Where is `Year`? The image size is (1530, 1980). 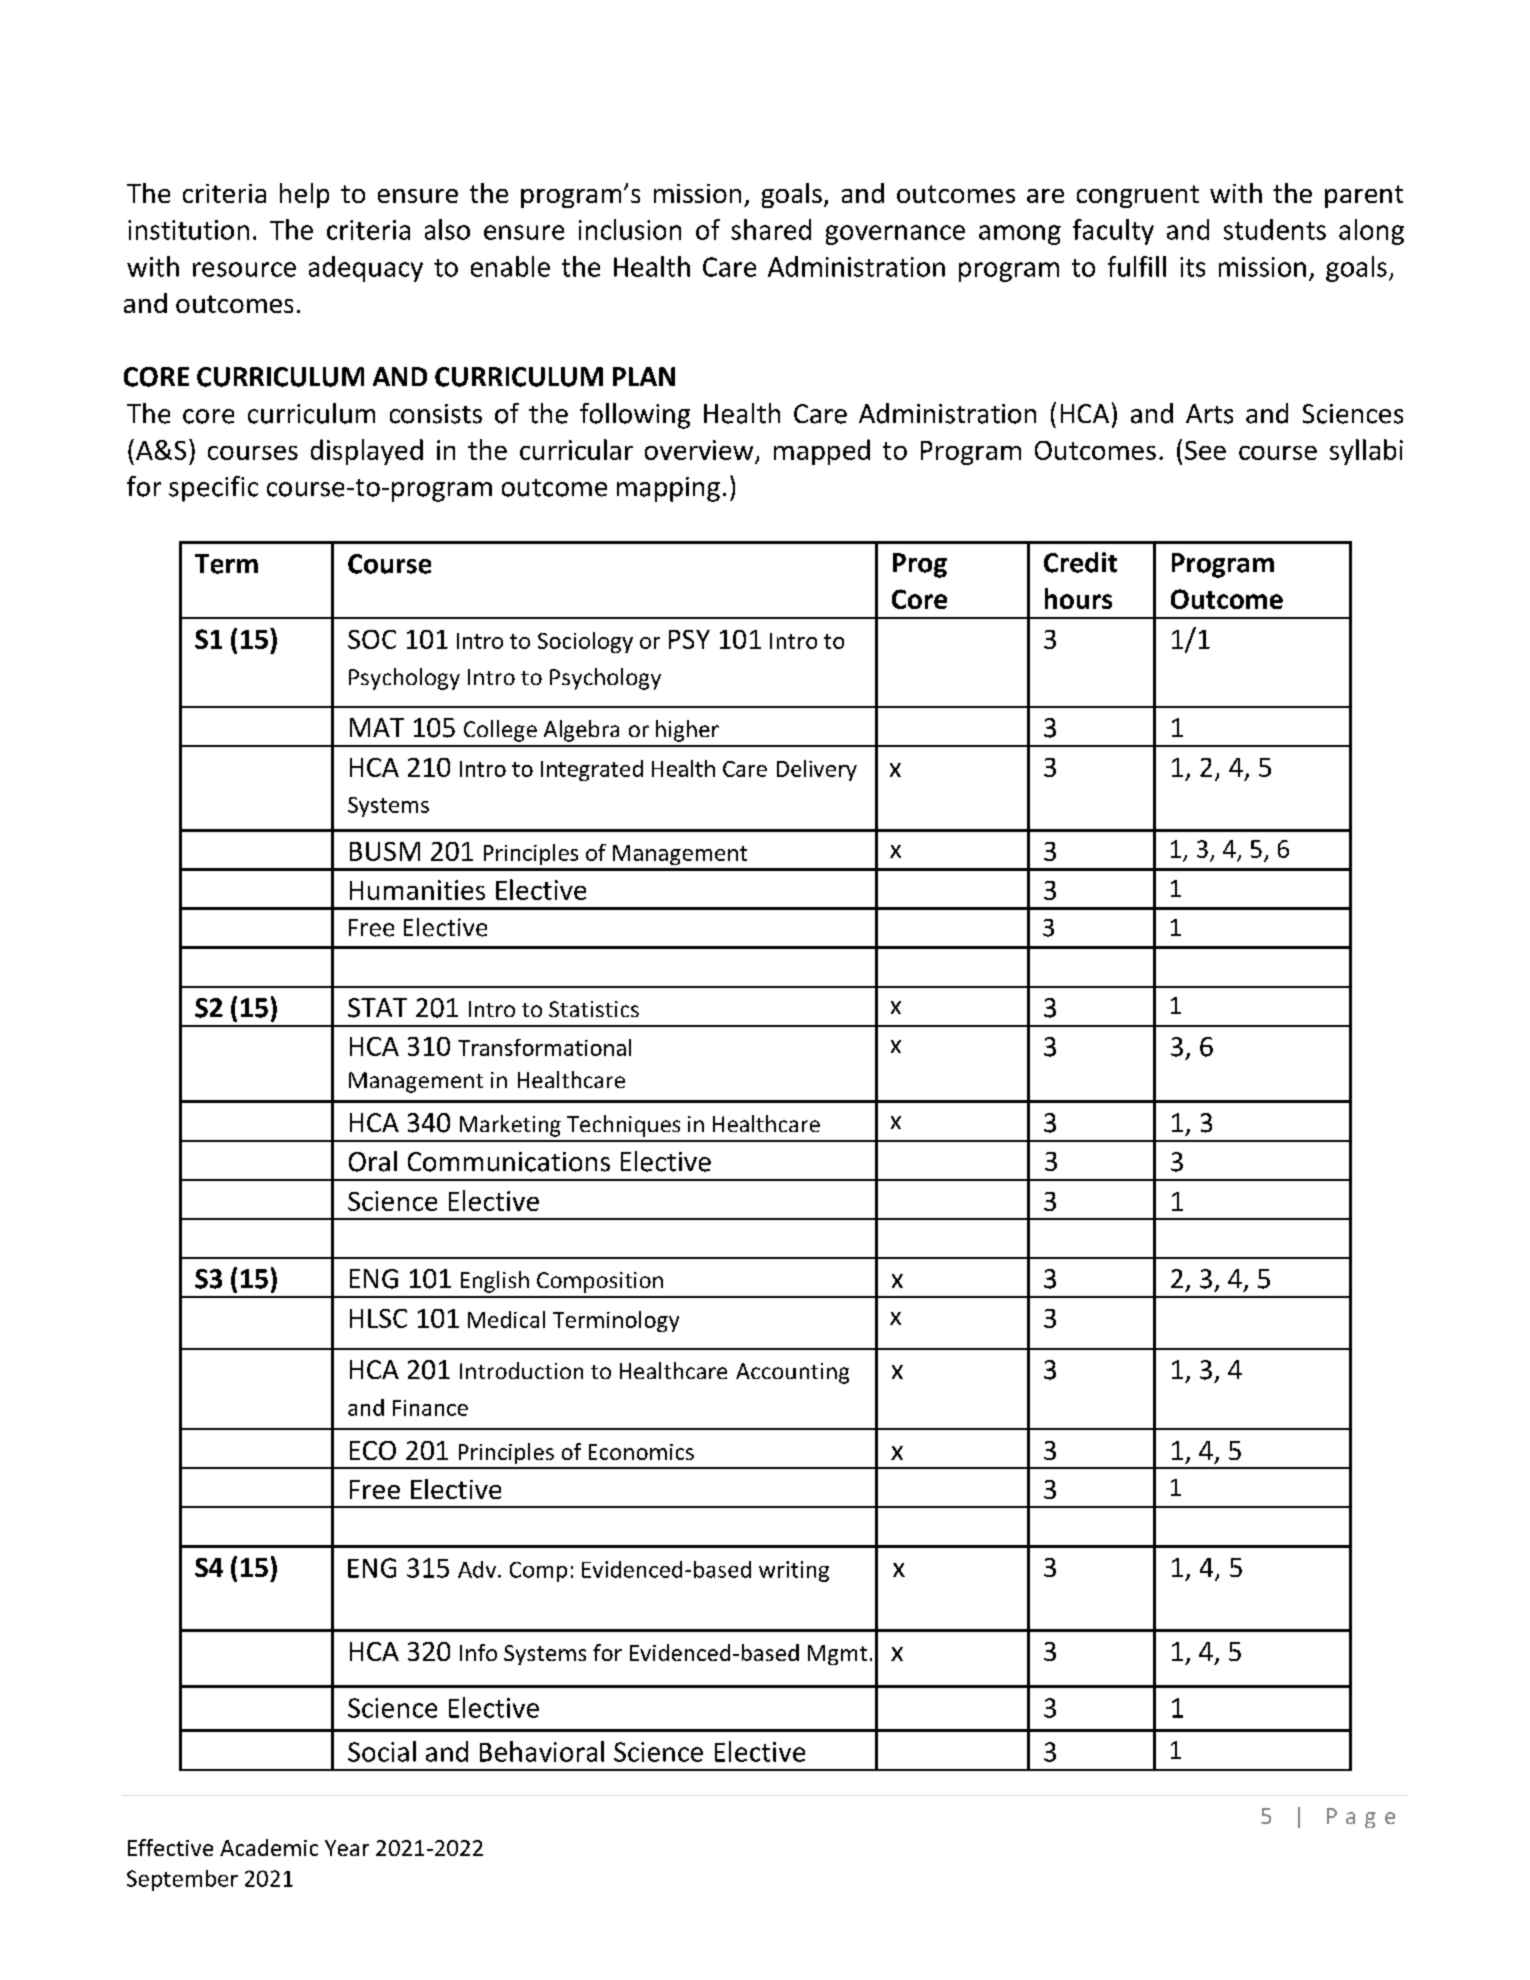
Year is located at coordinates (347, 1848).
